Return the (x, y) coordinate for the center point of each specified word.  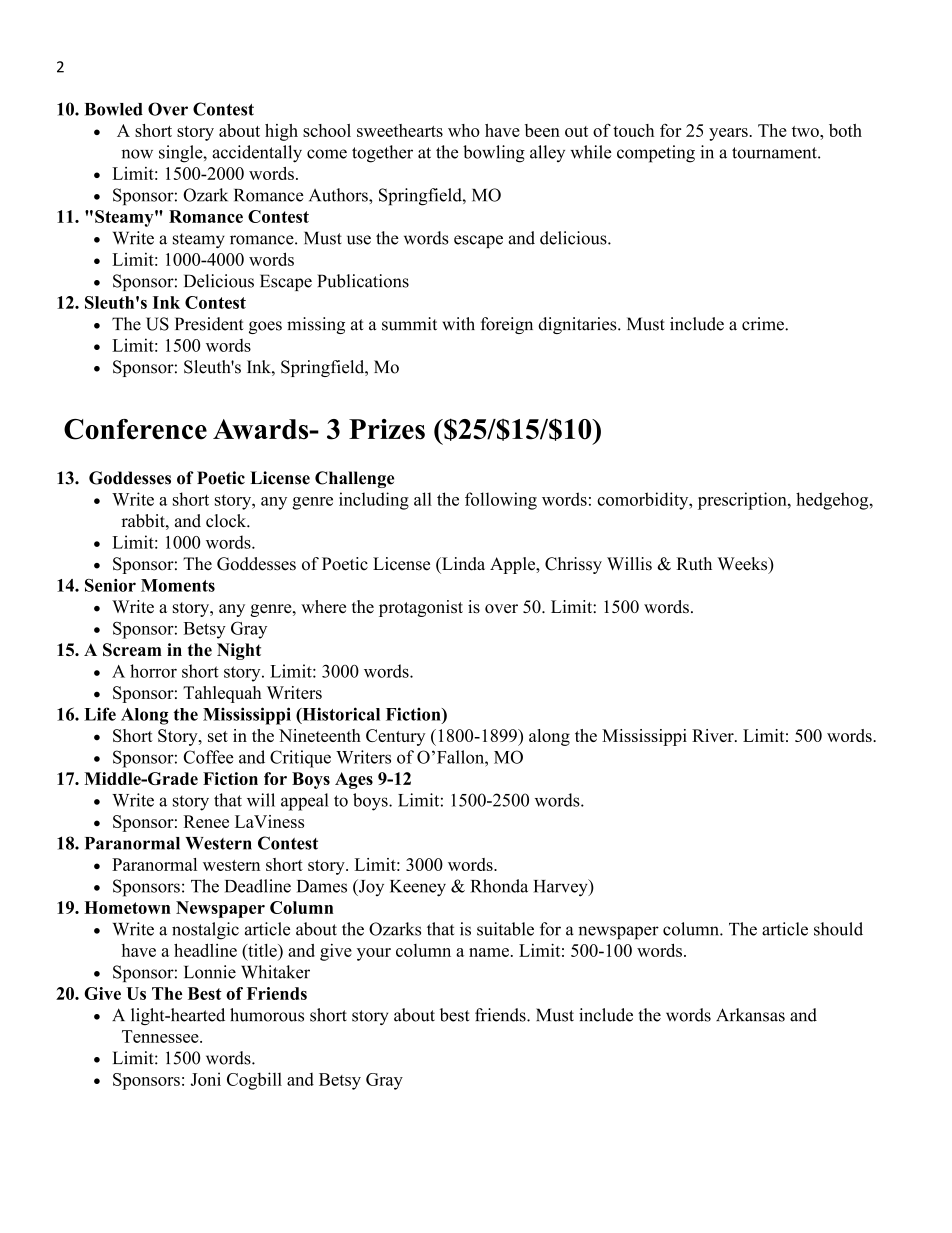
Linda (462, 564)
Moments (178, 585)
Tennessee (161, 1036)
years (728, 134)
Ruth (694, 564)
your (374, 954)
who (464, 130)
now (137, 154)
